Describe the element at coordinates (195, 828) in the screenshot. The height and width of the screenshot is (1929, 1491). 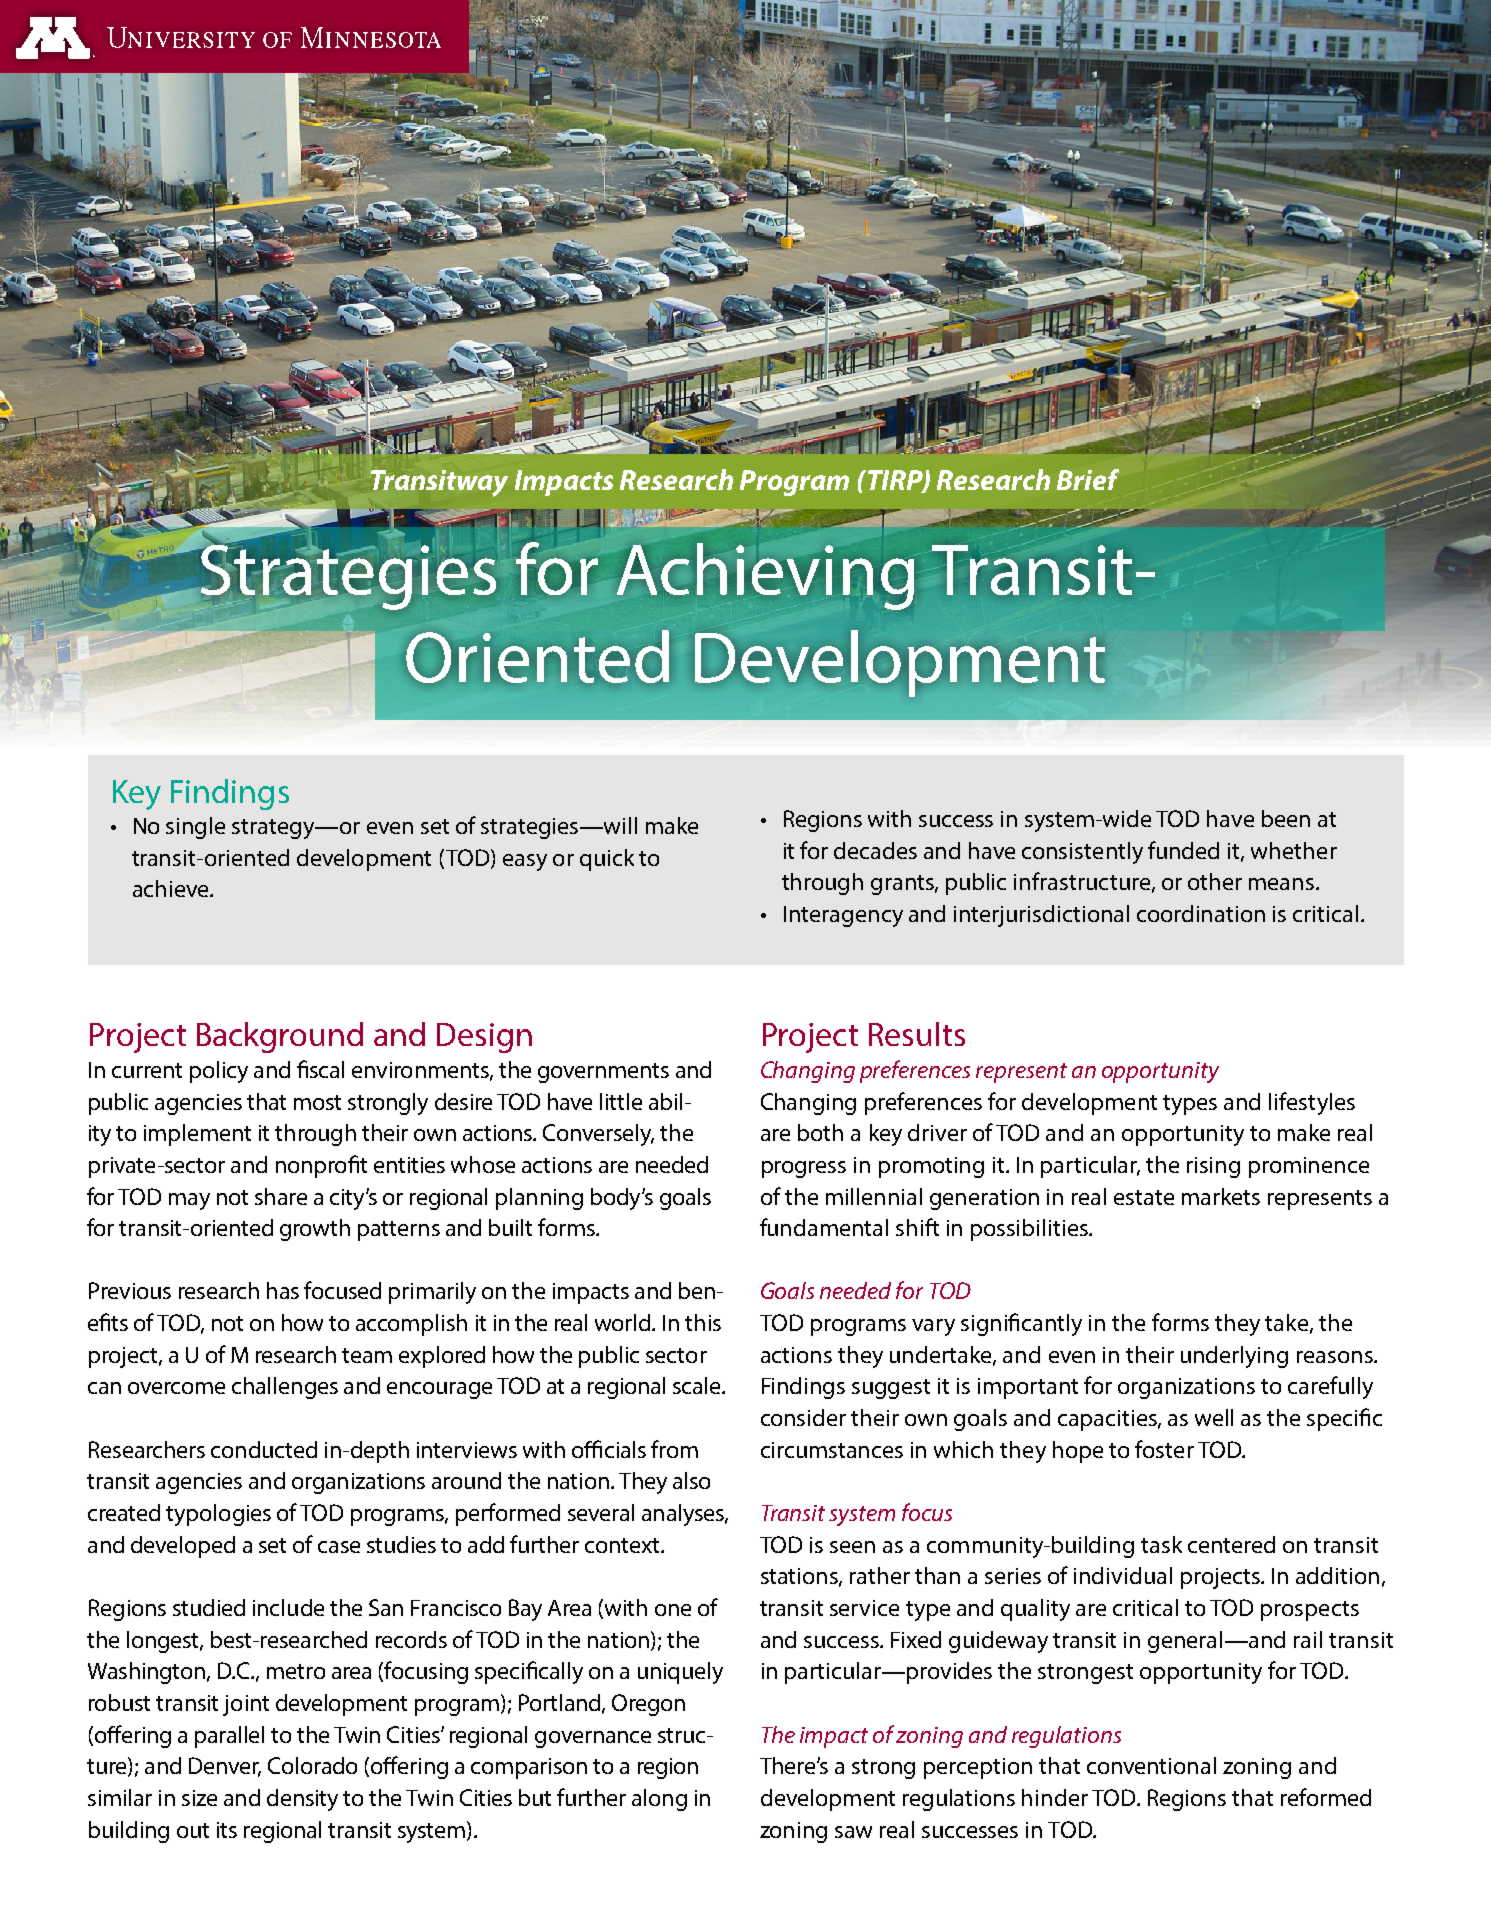
I see `single` at that location.
